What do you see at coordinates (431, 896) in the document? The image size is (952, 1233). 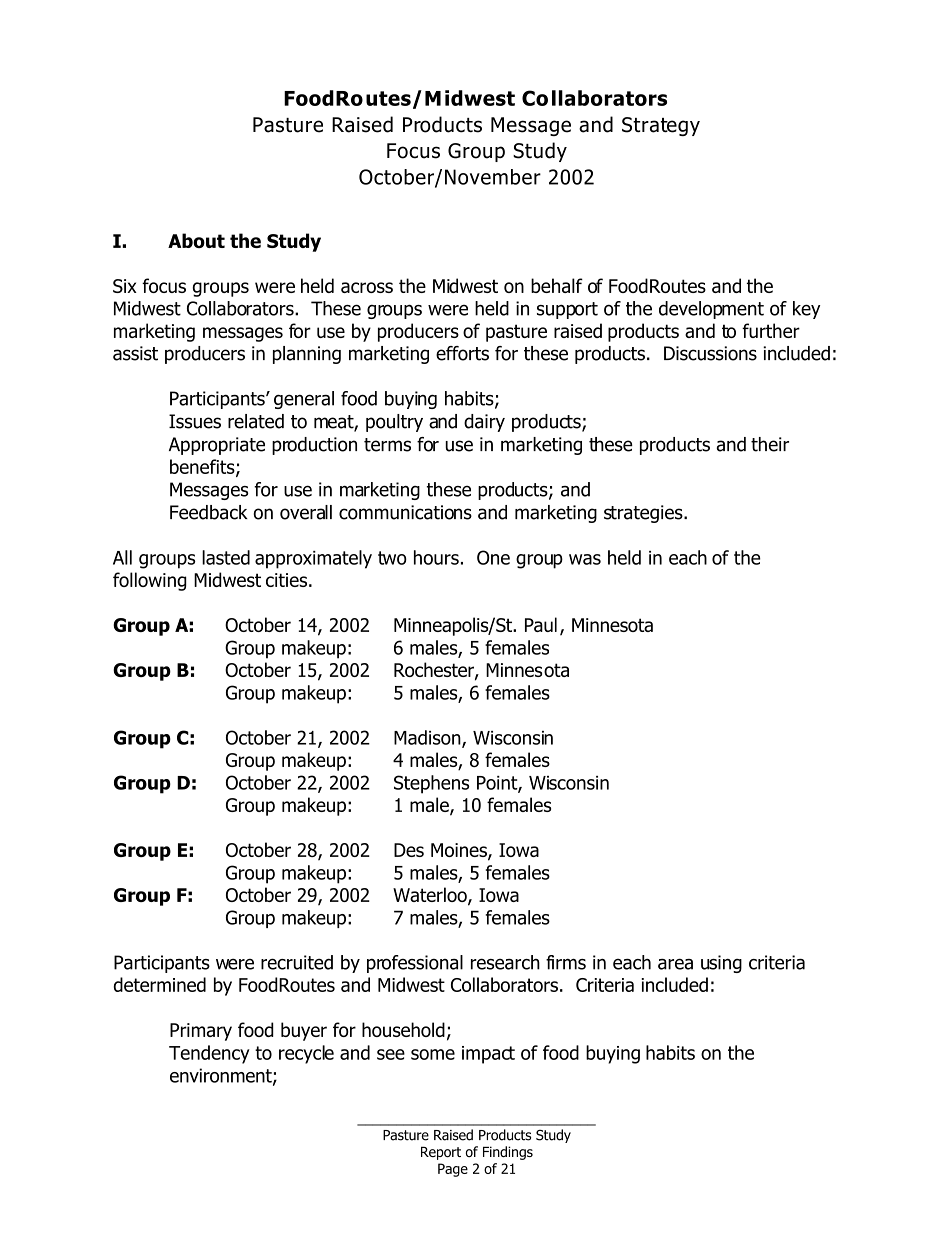 I see `Waterloo` at bounding box center [431, 896].
